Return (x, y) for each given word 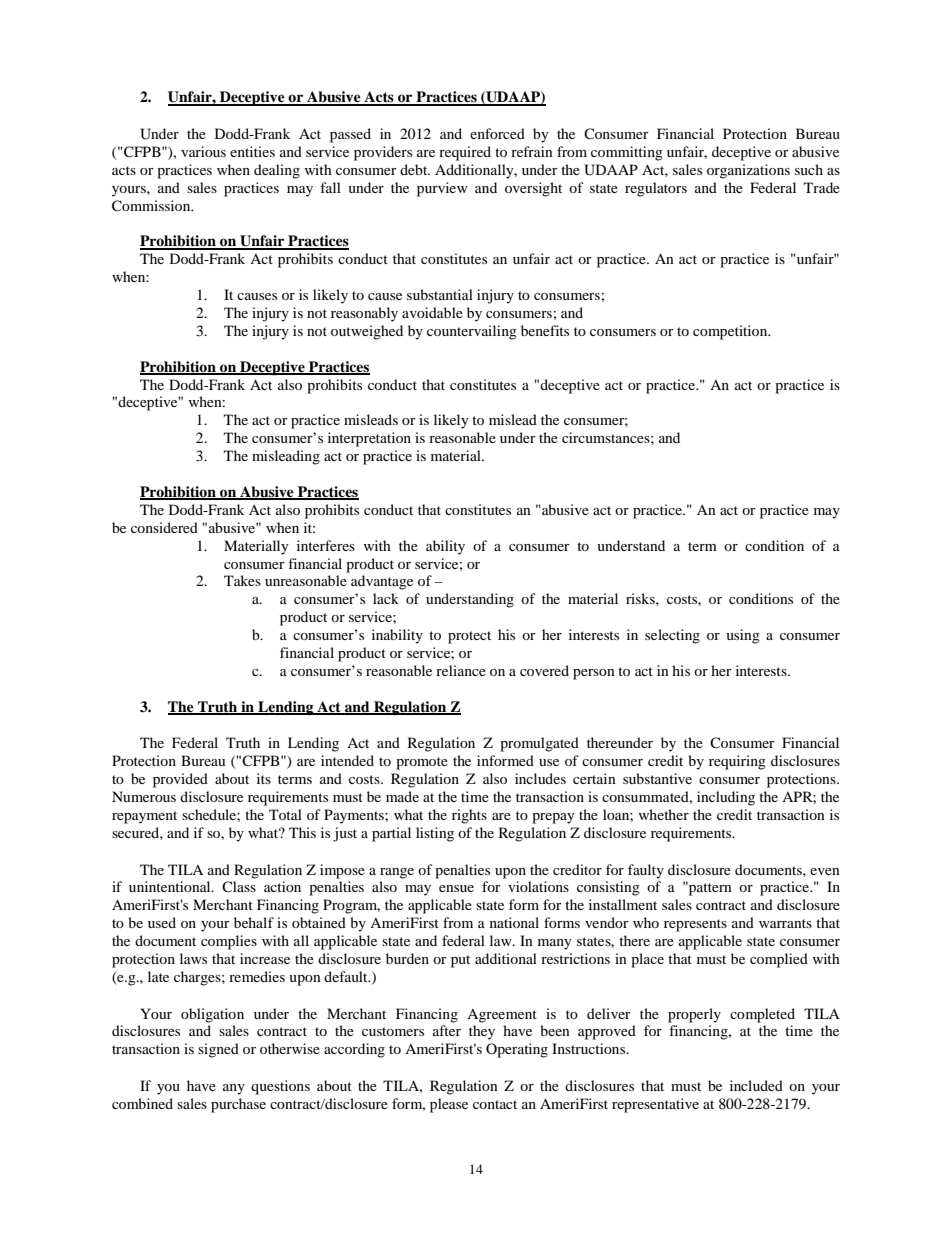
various (203, 151)
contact (495, 1104)
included (756, 1085)
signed (218, 1050)
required (465, 153)
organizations (748, 171)
